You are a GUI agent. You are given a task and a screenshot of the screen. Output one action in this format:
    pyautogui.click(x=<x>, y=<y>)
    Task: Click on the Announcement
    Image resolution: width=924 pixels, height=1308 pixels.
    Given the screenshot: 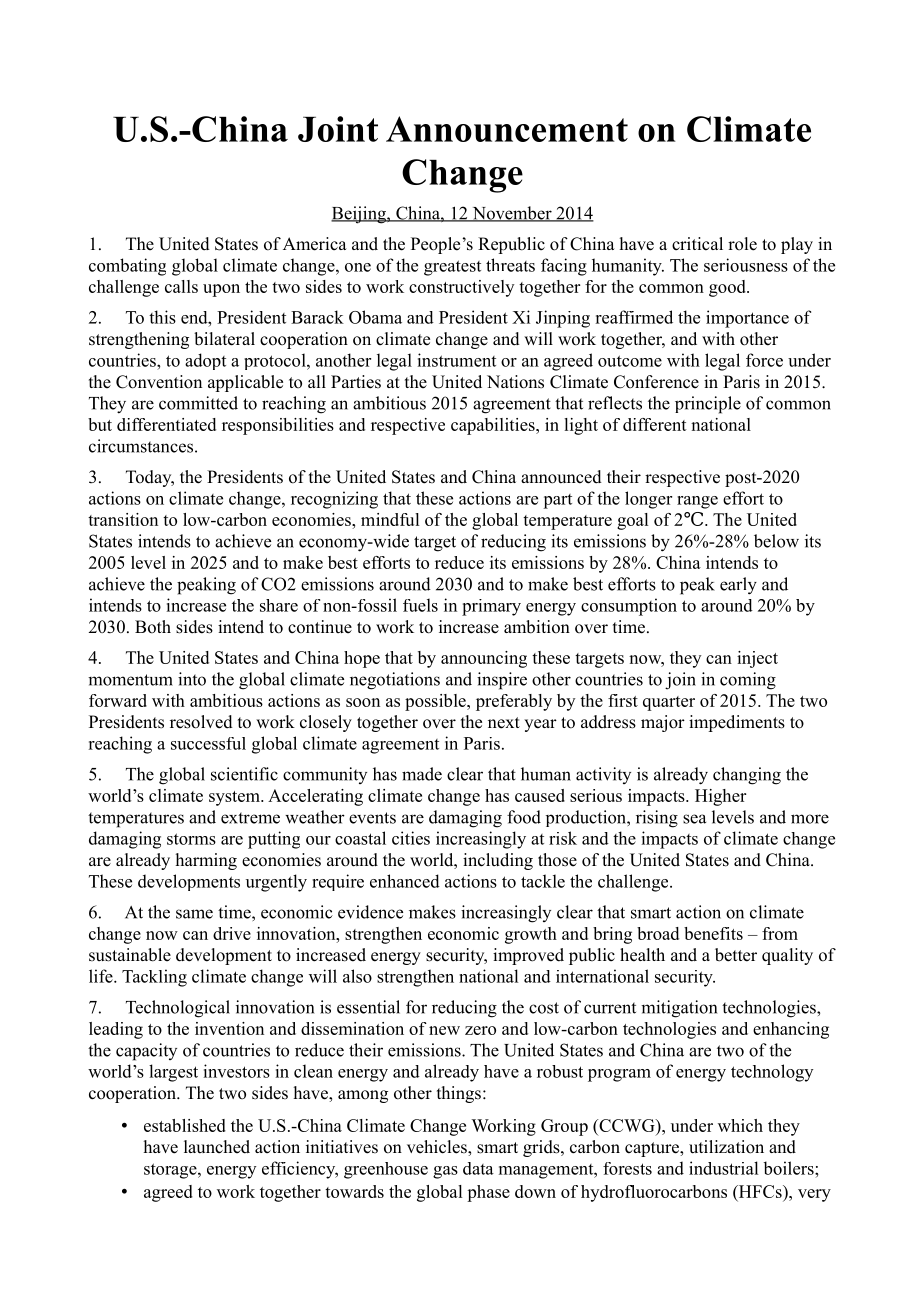 What is the action you would take?
    pyautogui.click(x=507, y=129)
